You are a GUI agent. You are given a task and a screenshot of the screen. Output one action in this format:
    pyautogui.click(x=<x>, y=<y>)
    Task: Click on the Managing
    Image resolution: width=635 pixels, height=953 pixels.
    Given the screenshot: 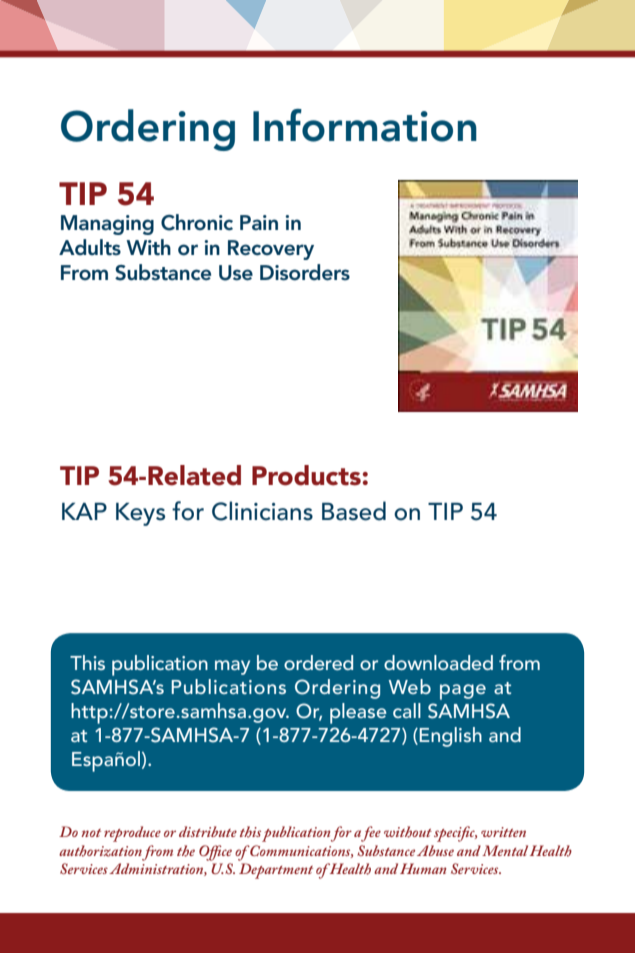 What is the action you would take?
    pyautogui.click(x=107, y=225)
